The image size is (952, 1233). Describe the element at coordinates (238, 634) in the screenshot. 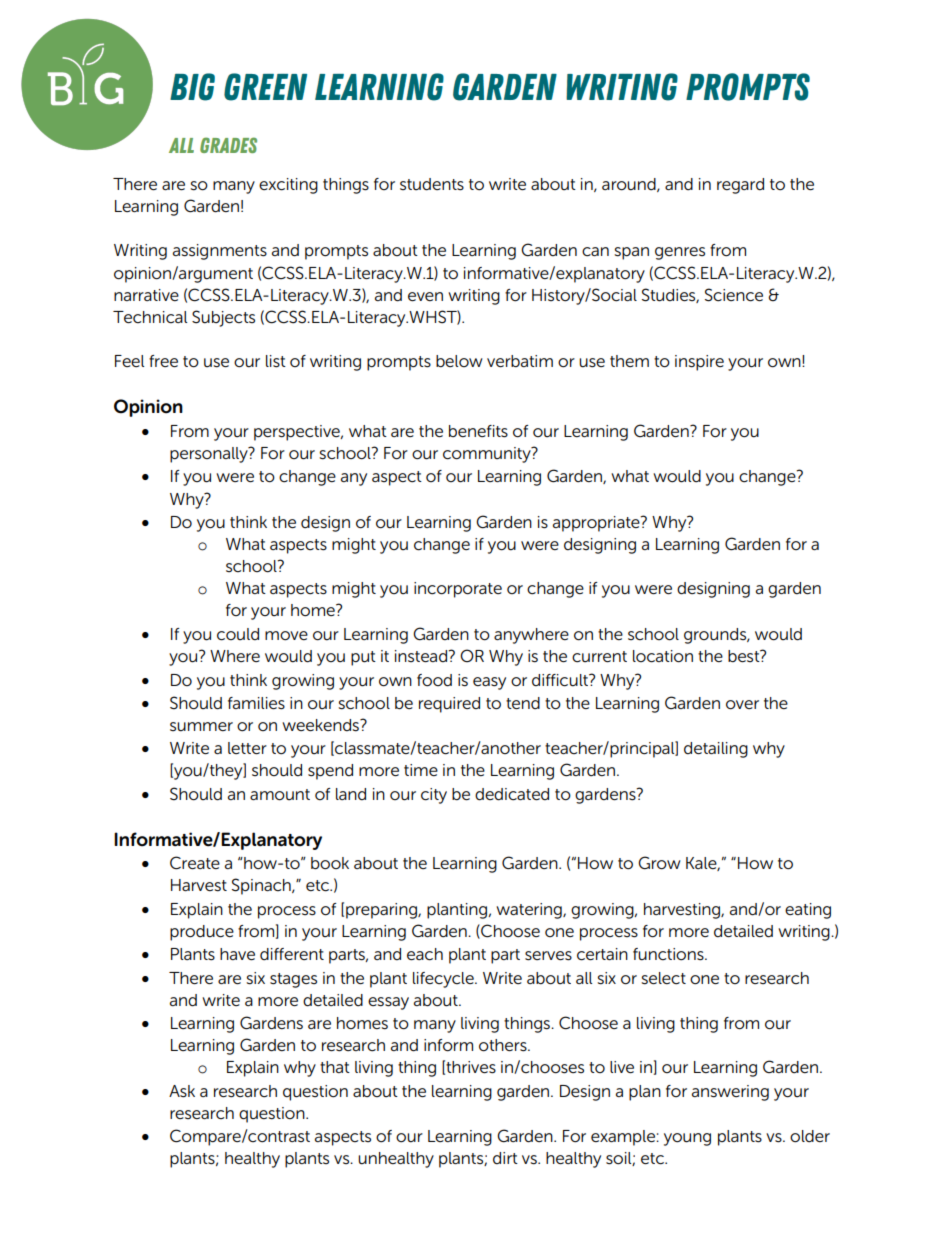

I see `could` at that location.
